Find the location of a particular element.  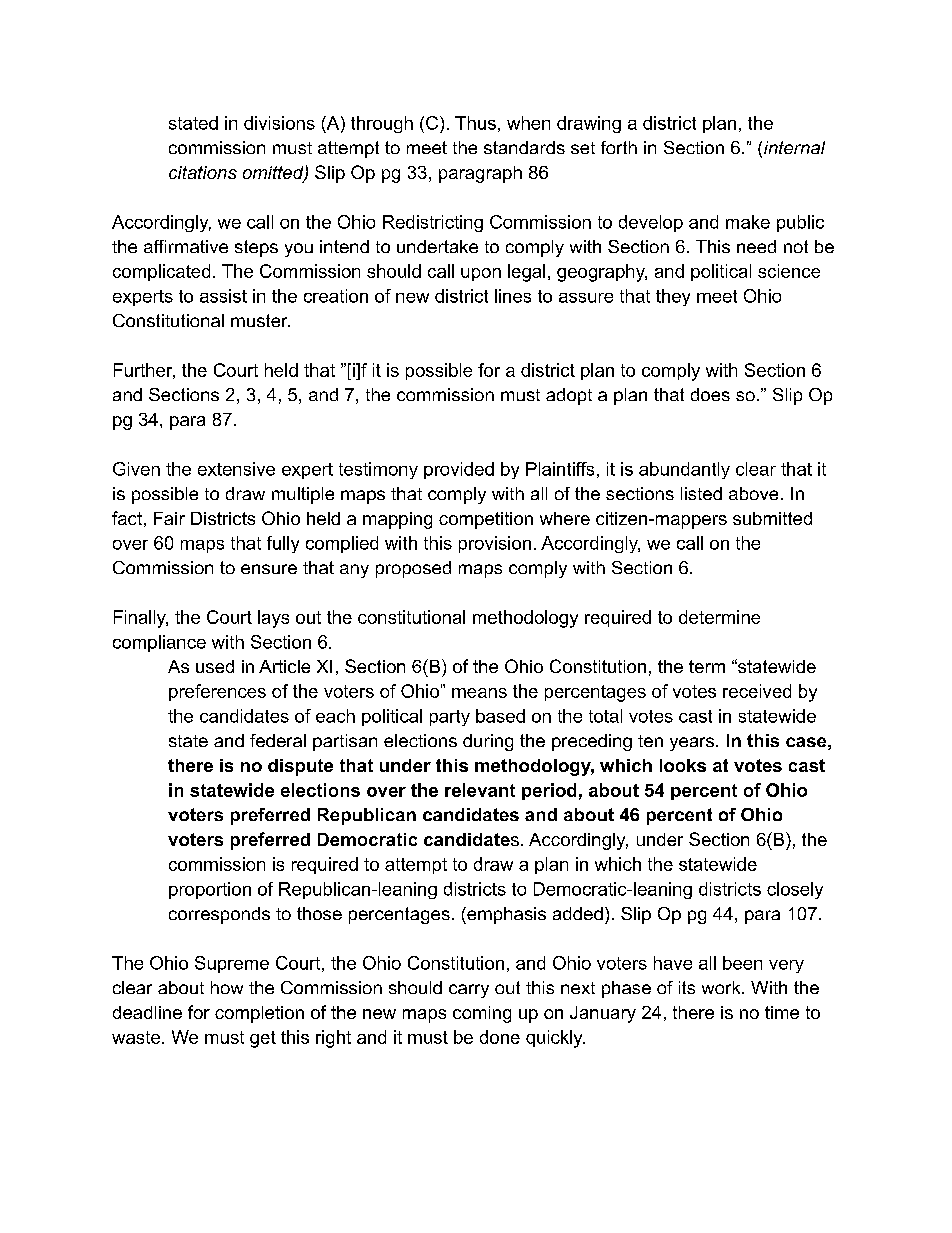

coming is located at coordinates (482, 1014).
